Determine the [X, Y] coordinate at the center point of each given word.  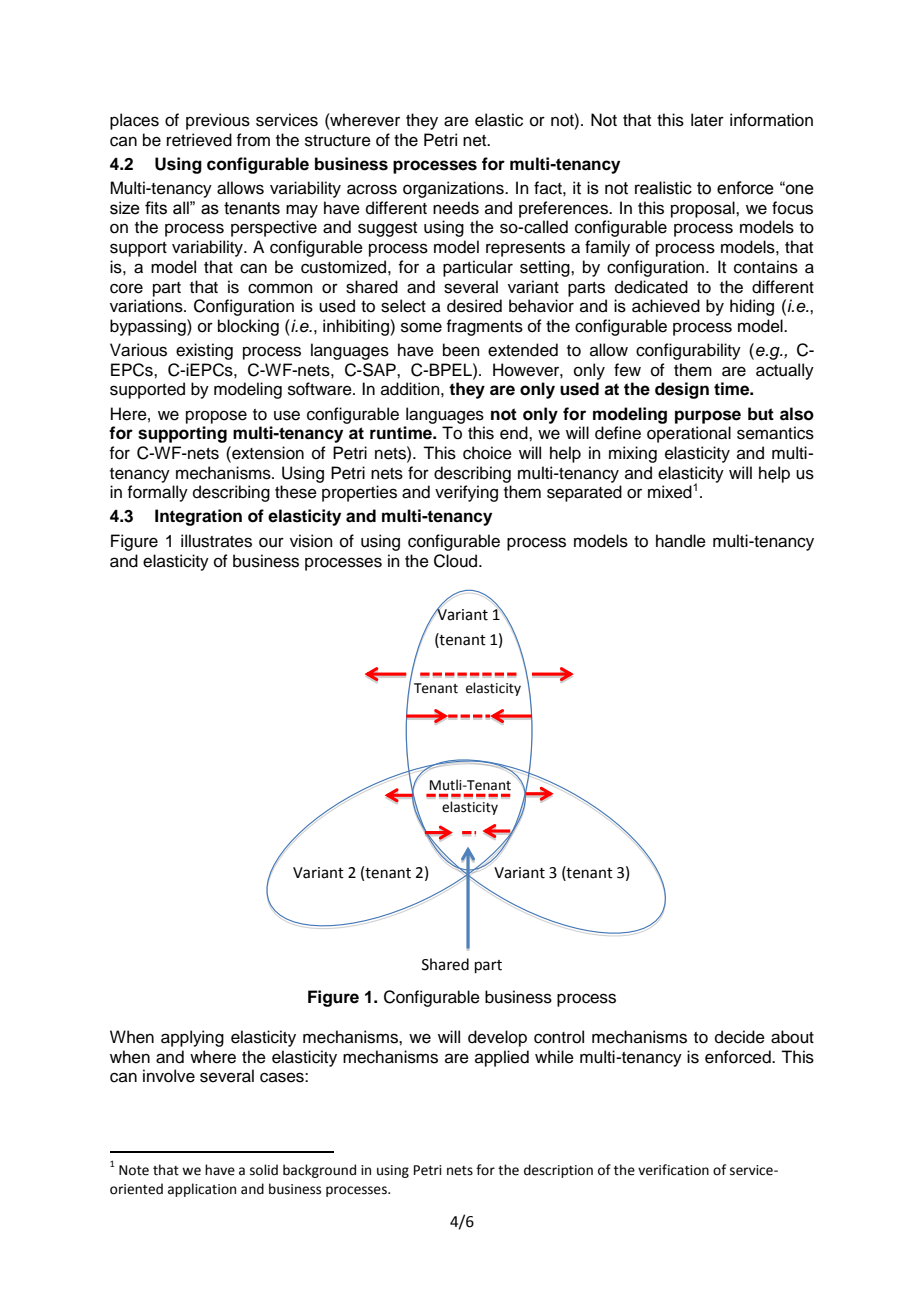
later [707, 120]
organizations [454, 189]
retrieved [199, 140]
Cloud [457, 561]
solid [264, 1170]
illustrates [216, 541]
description [558, 1171]
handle [681, 541]
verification [673, 1170]
